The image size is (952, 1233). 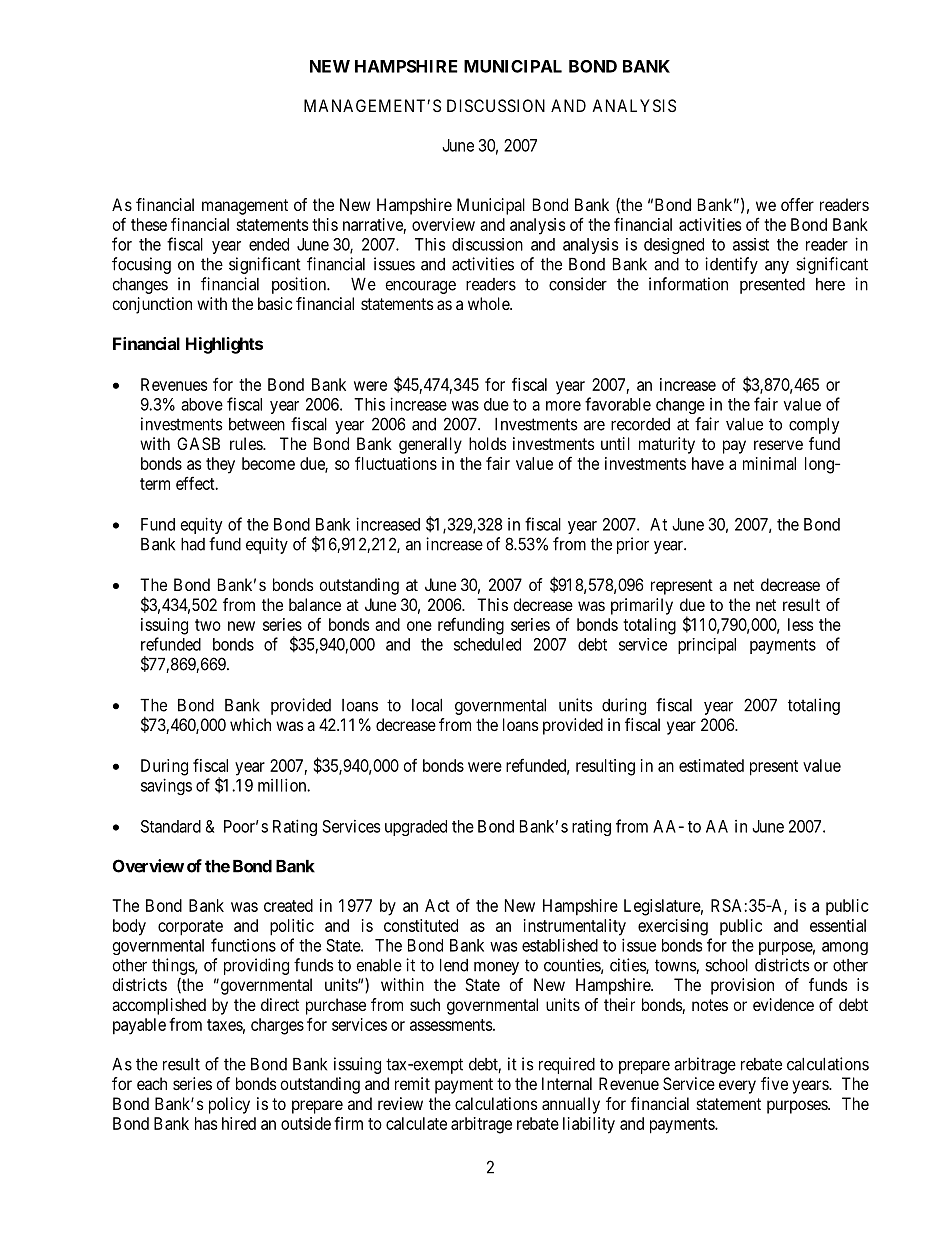 I want to click on assist, so click(x=751, y=244).
